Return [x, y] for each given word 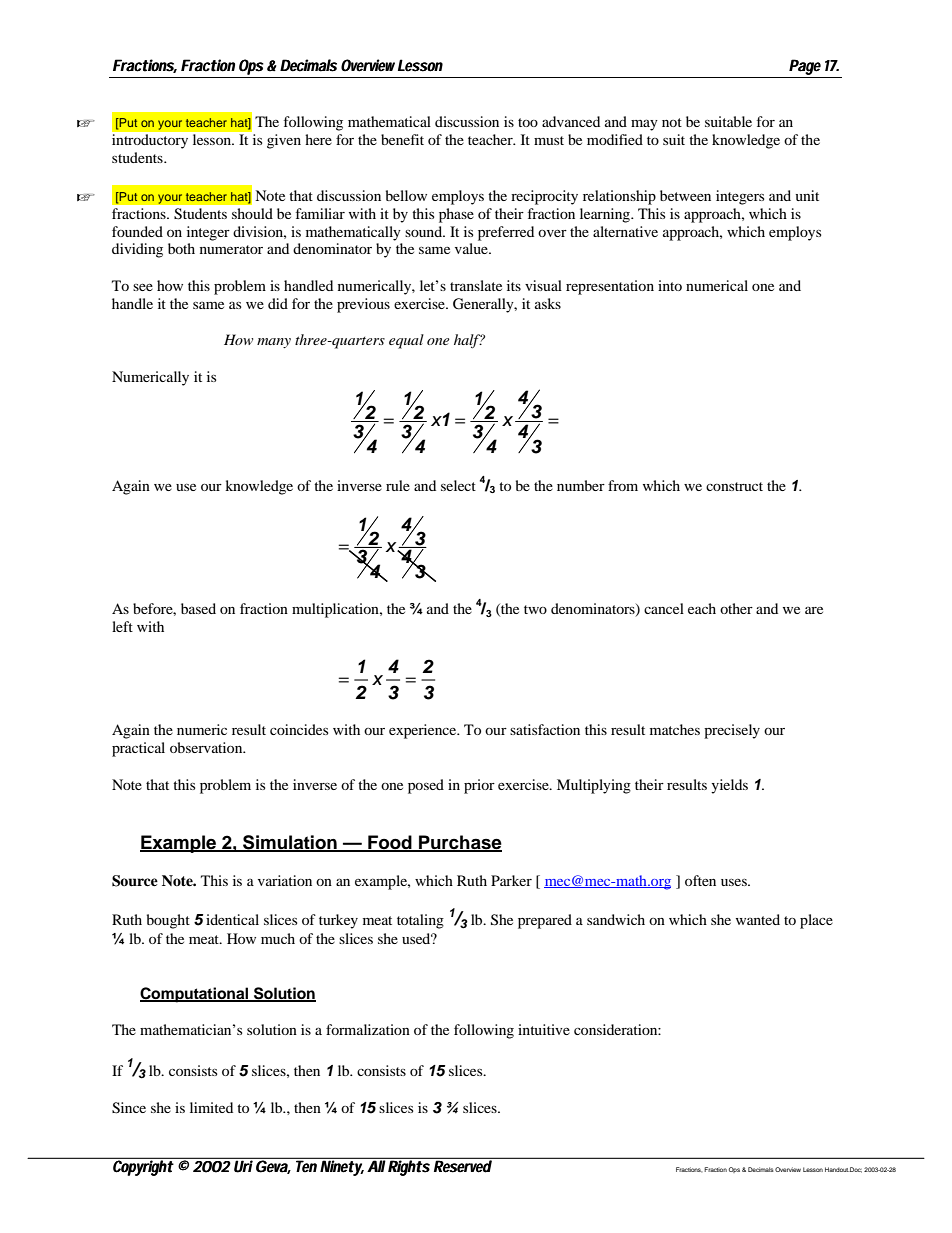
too [528, 122]
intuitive [544, 1029]
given [284, 141]
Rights [408, 1167]
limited [211, 1107]
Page [805, 67]
